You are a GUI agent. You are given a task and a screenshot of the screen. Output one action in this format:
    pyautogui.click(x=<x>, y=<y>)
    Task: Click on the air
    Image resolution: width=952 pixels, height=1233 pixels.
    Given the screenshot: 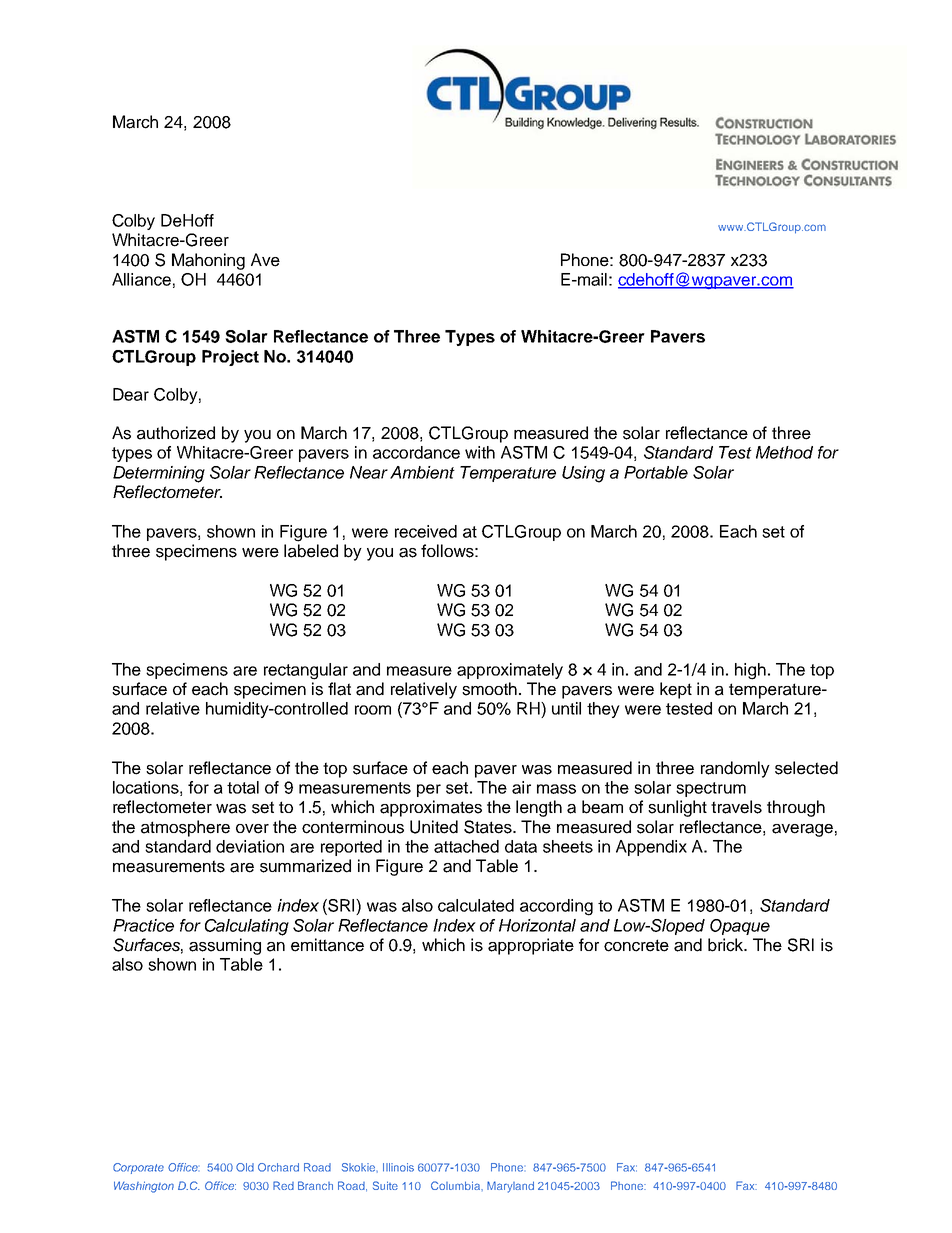 What is the action you would take?
    pyautogui.click(x=521, y=787)
